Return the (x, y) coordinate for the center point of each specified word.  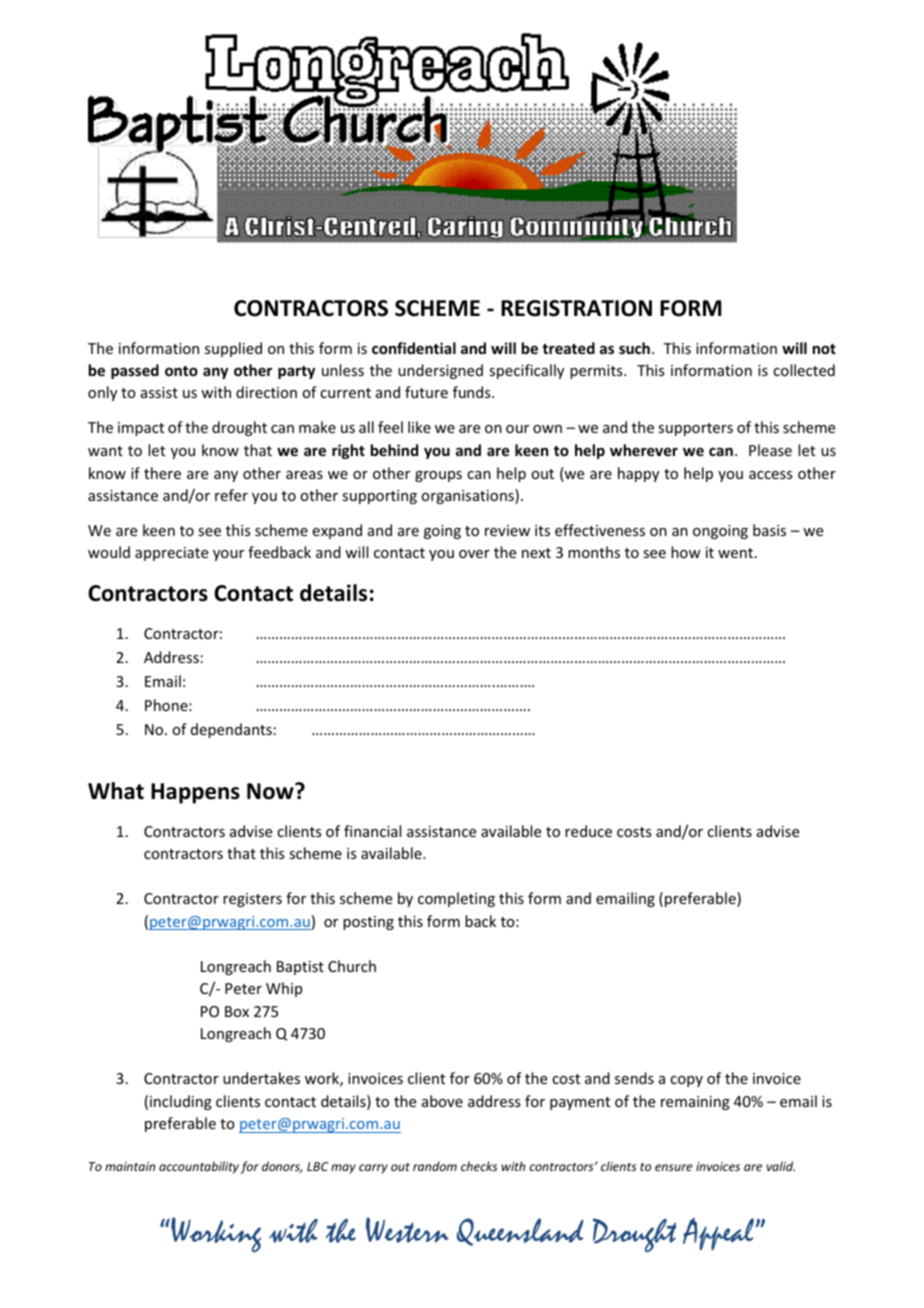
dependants (231, 730)
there (162, 473)
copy (686, 1081)
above (442, 1101)
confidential (414, 348)
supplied (233, 349)
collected (804, 370)
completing (456, 899)
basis (769, 530)
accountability (199, 1167)
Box (237, 1011)
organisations (468, 496)
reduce (588, 831)
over (474, 554)
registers (252, 900)
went (735, 553)
